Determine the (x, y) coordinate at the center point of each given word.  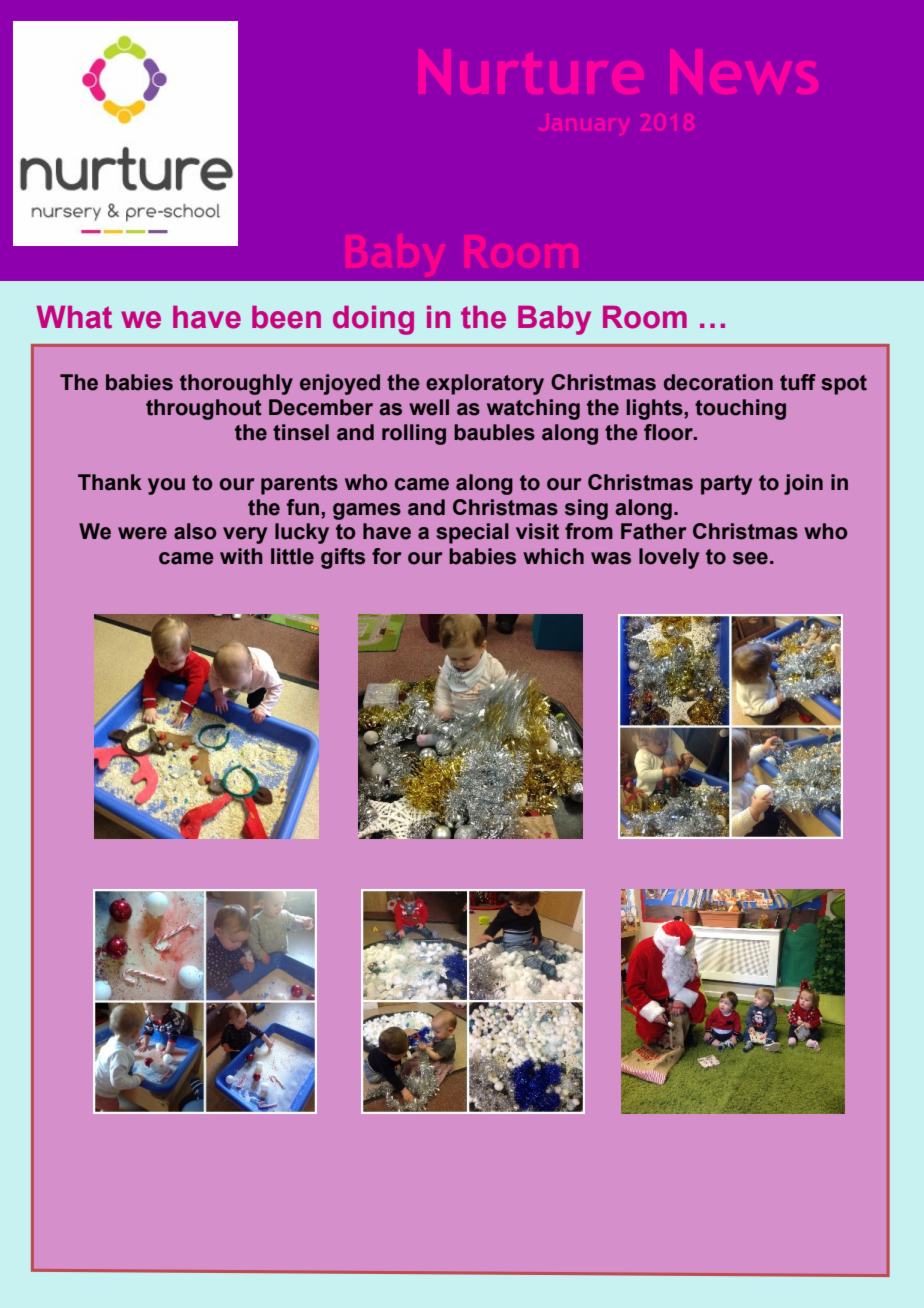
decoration (718, 382)
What (74, 317)
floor (669, 432)
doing (373, 320)
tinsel (301, 432)
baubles (494, 432)
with (241, 556)
